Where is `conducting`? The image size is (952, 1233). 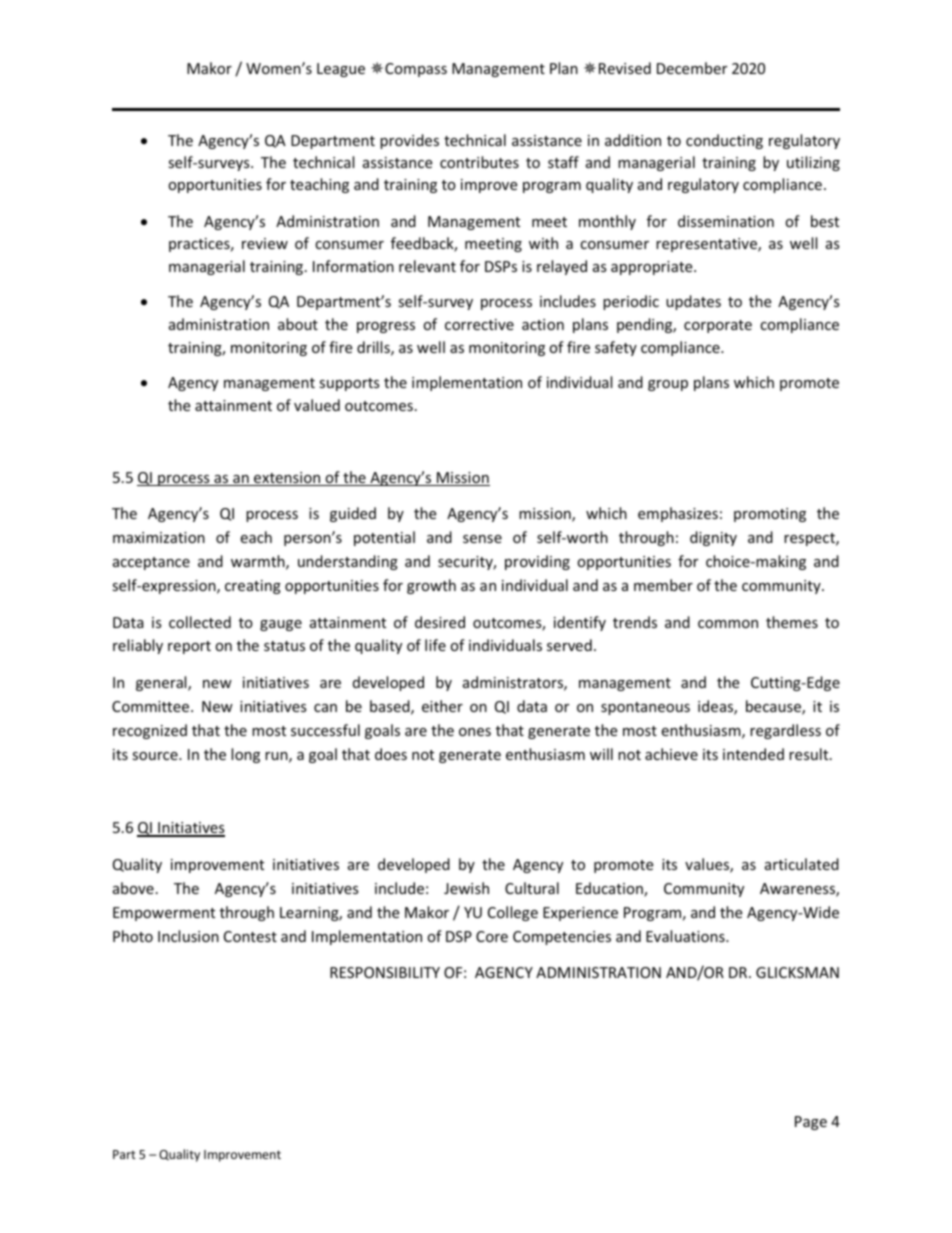 conducting is located at coordinates (724, 141).
